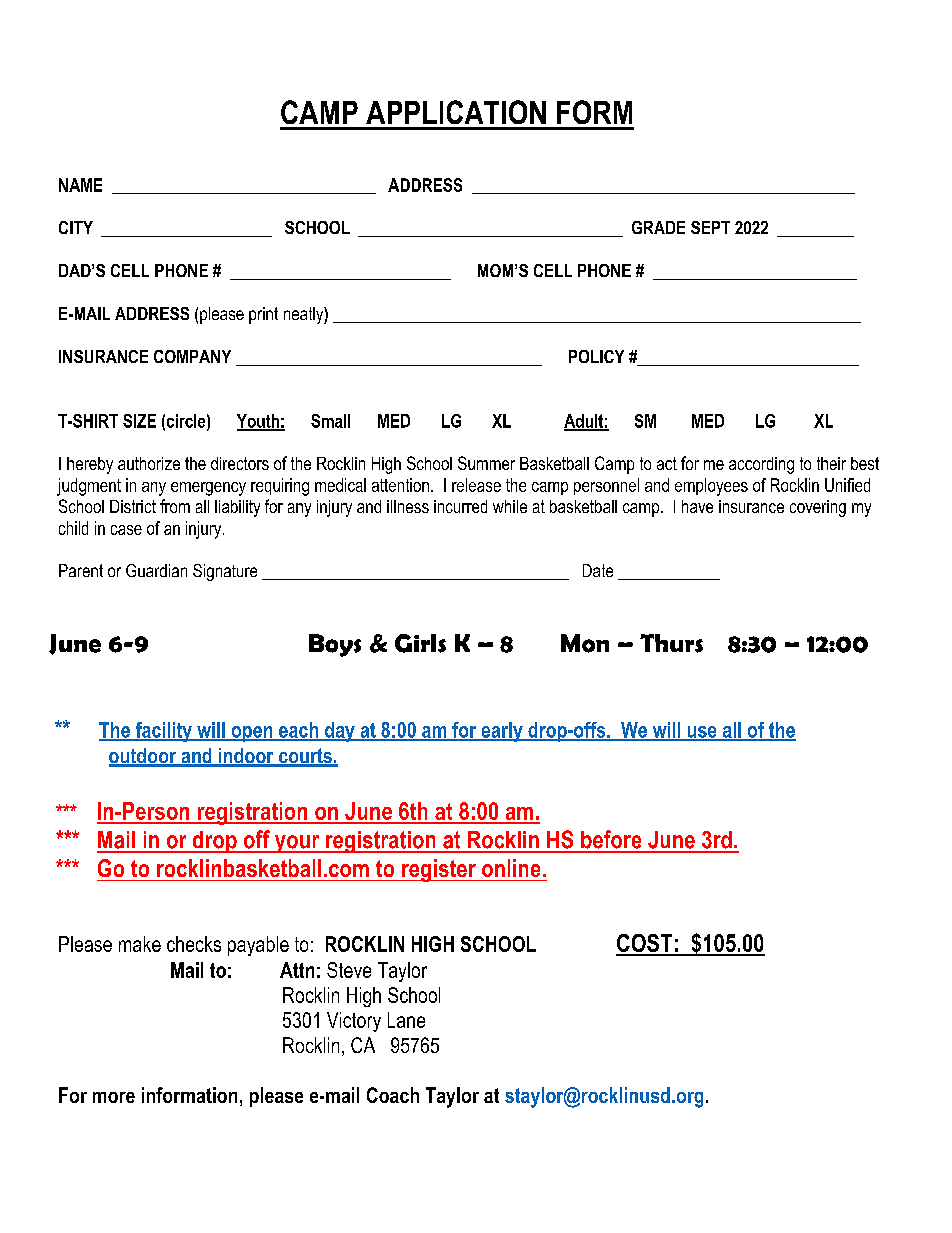  I want to click on Coach, so click(393, 1095).
